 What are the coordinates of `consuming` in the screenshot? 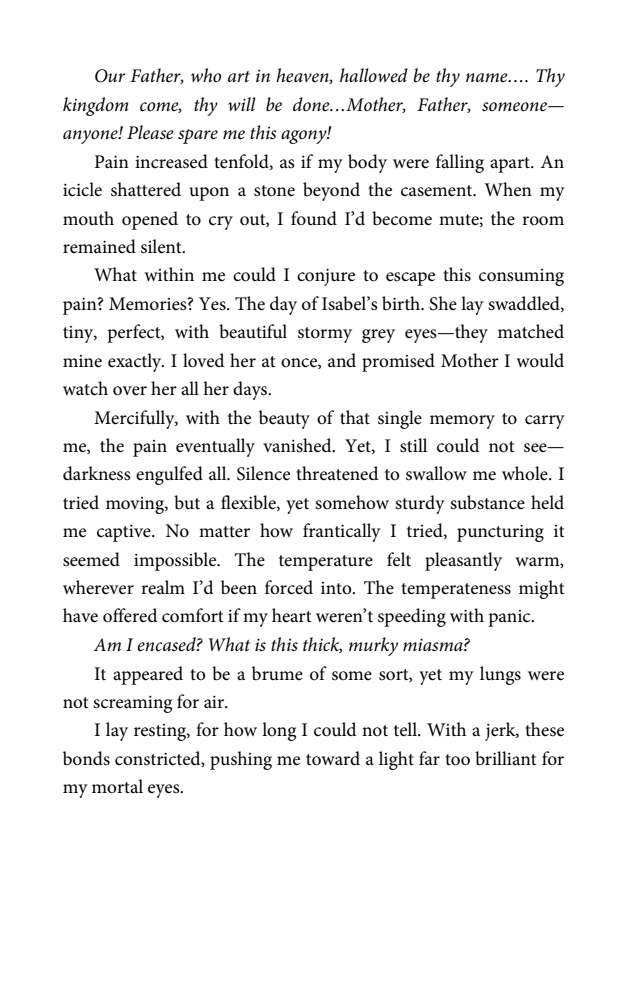 It's located at (521, 277).
